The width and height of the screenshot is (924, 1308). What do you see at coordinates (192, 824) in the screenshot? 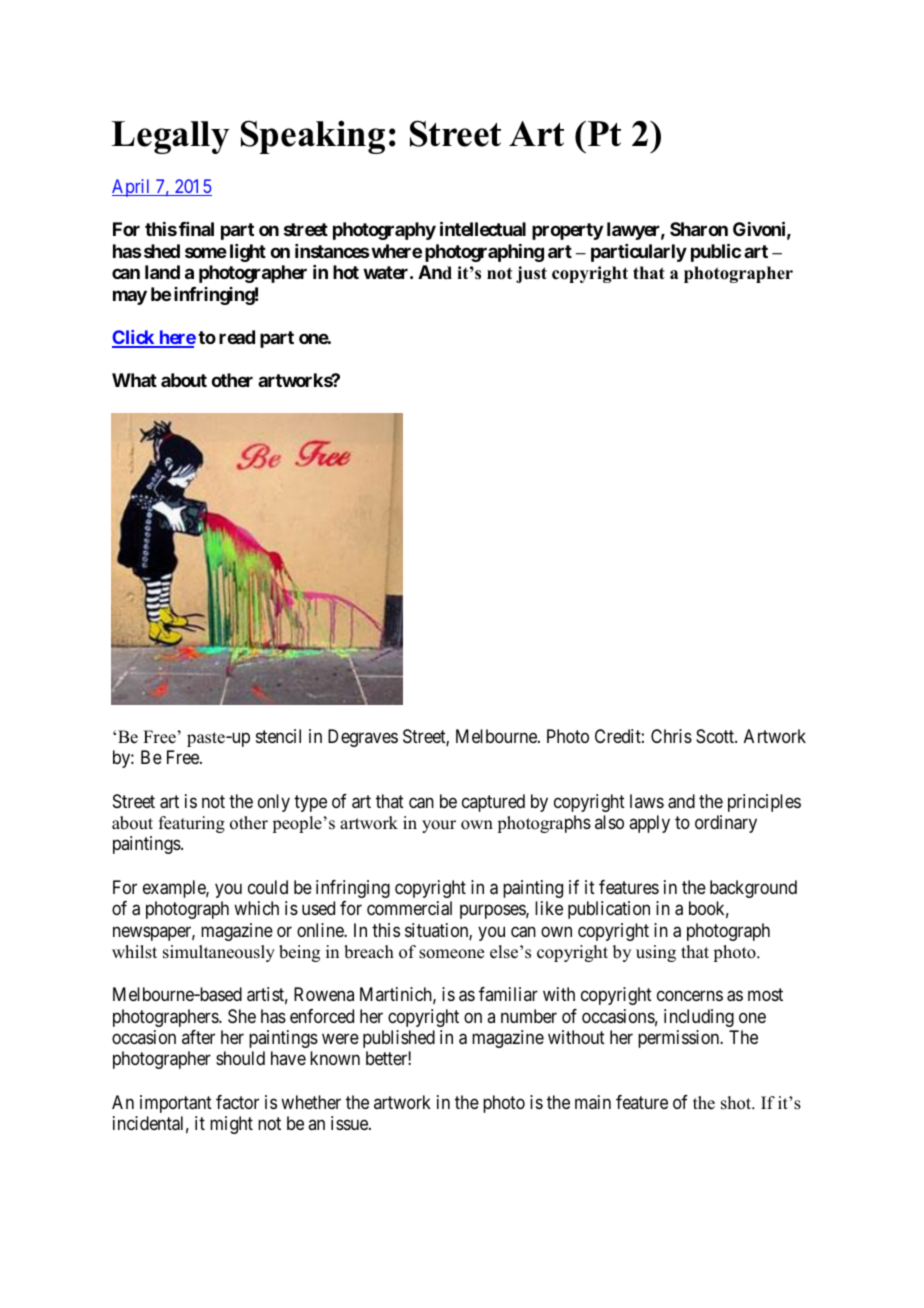
I see `featuring` at bounding box center [192, 824].
